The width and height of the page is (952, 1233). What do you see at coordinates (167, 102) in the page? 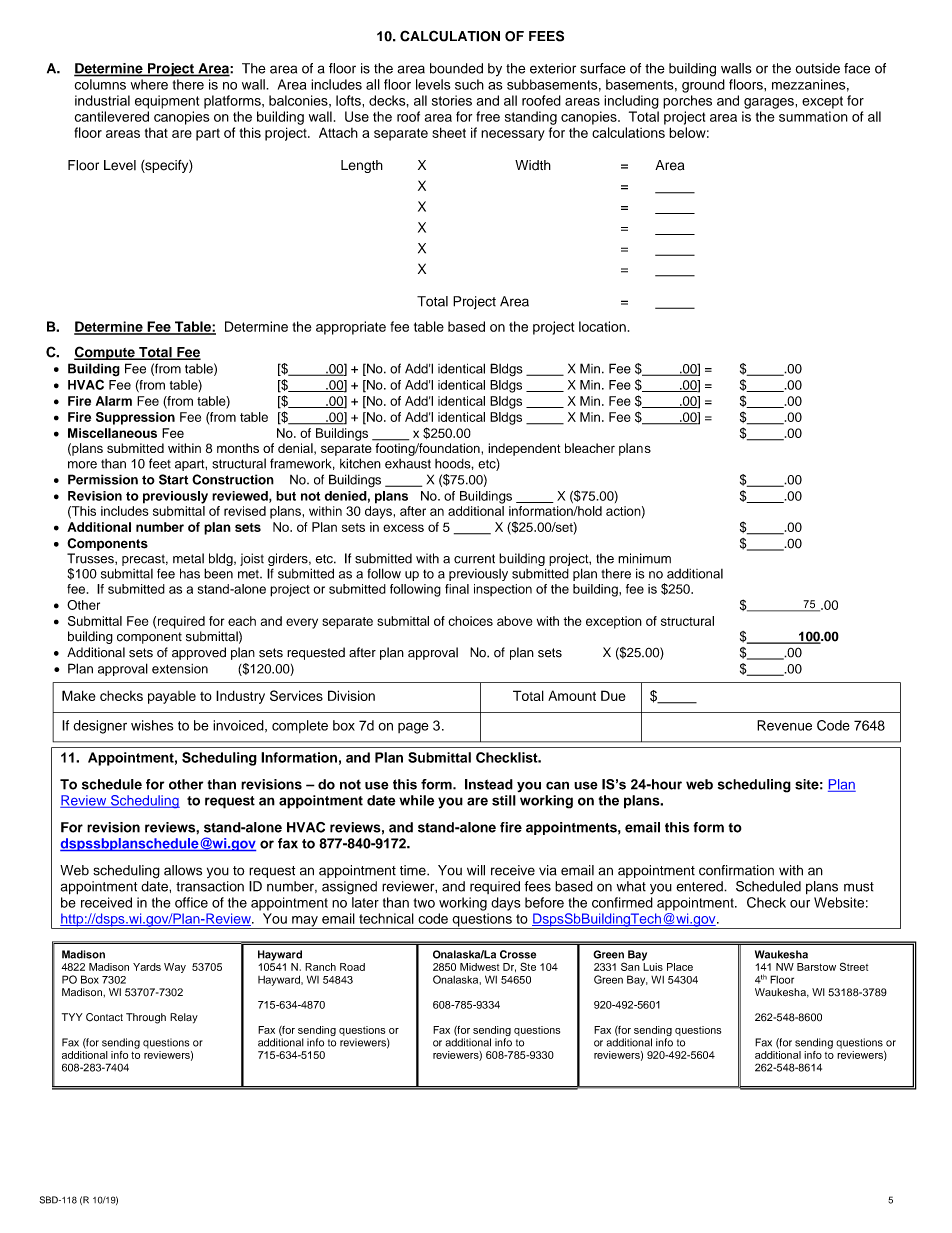
I see `equipment` at bounding box center [167, 102].
